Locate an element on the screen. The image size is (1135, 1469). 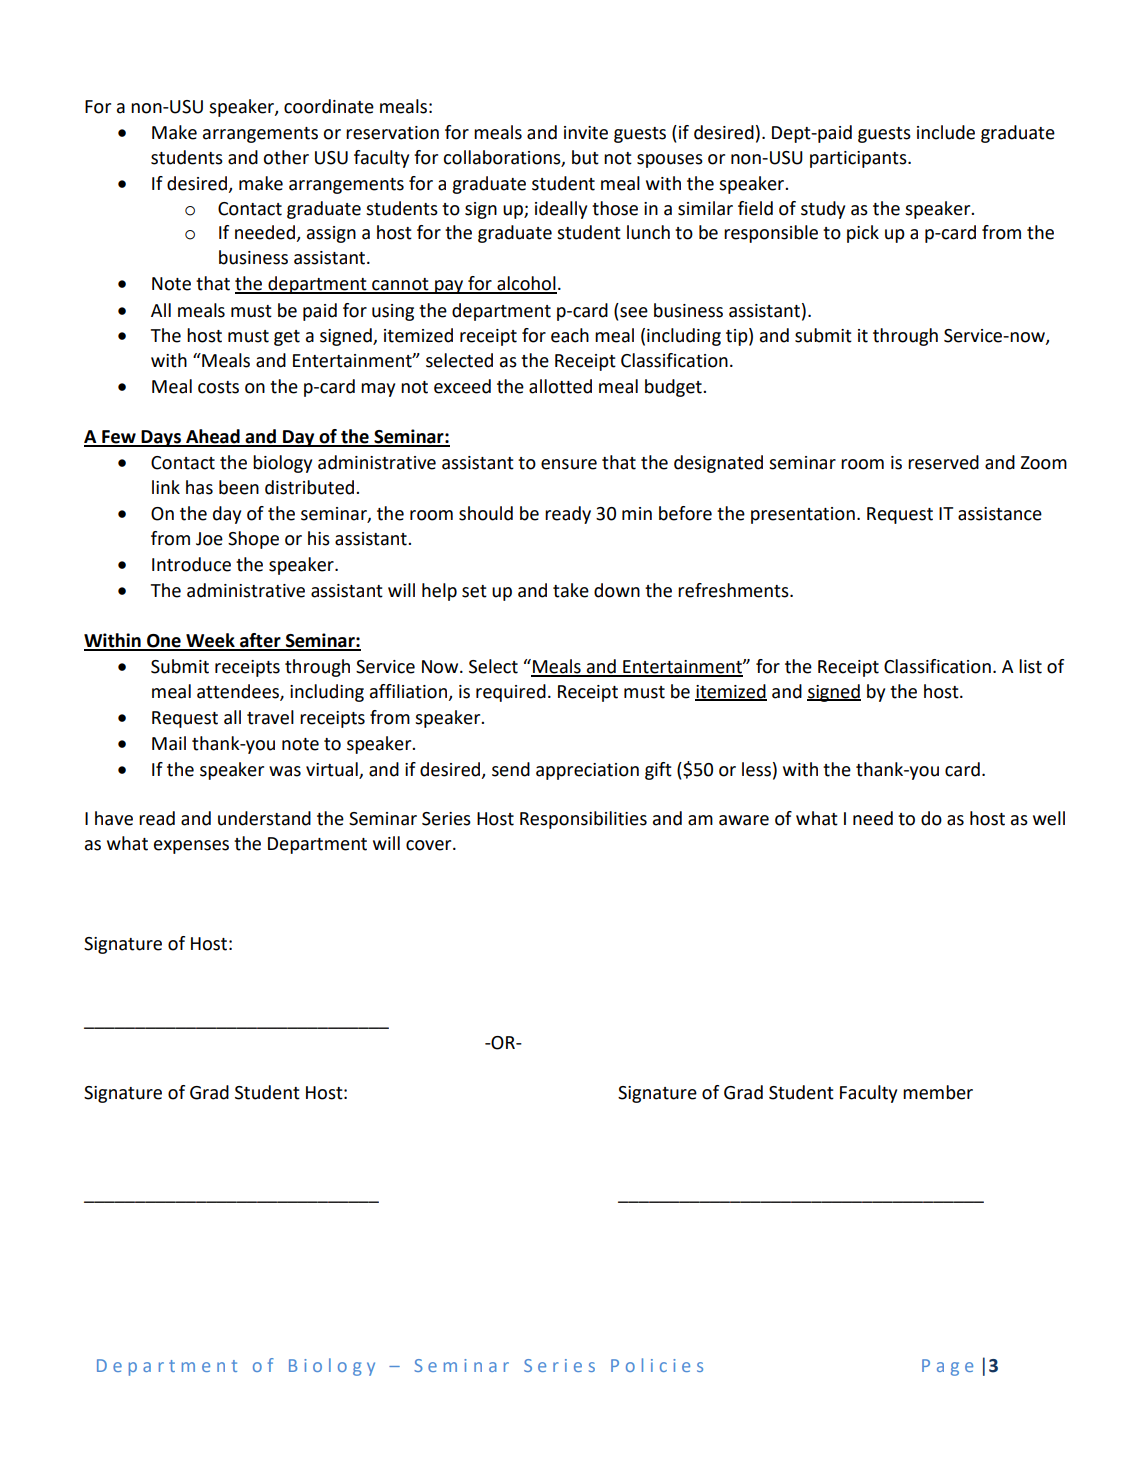
ensure is located at coordinates (569, 464).
